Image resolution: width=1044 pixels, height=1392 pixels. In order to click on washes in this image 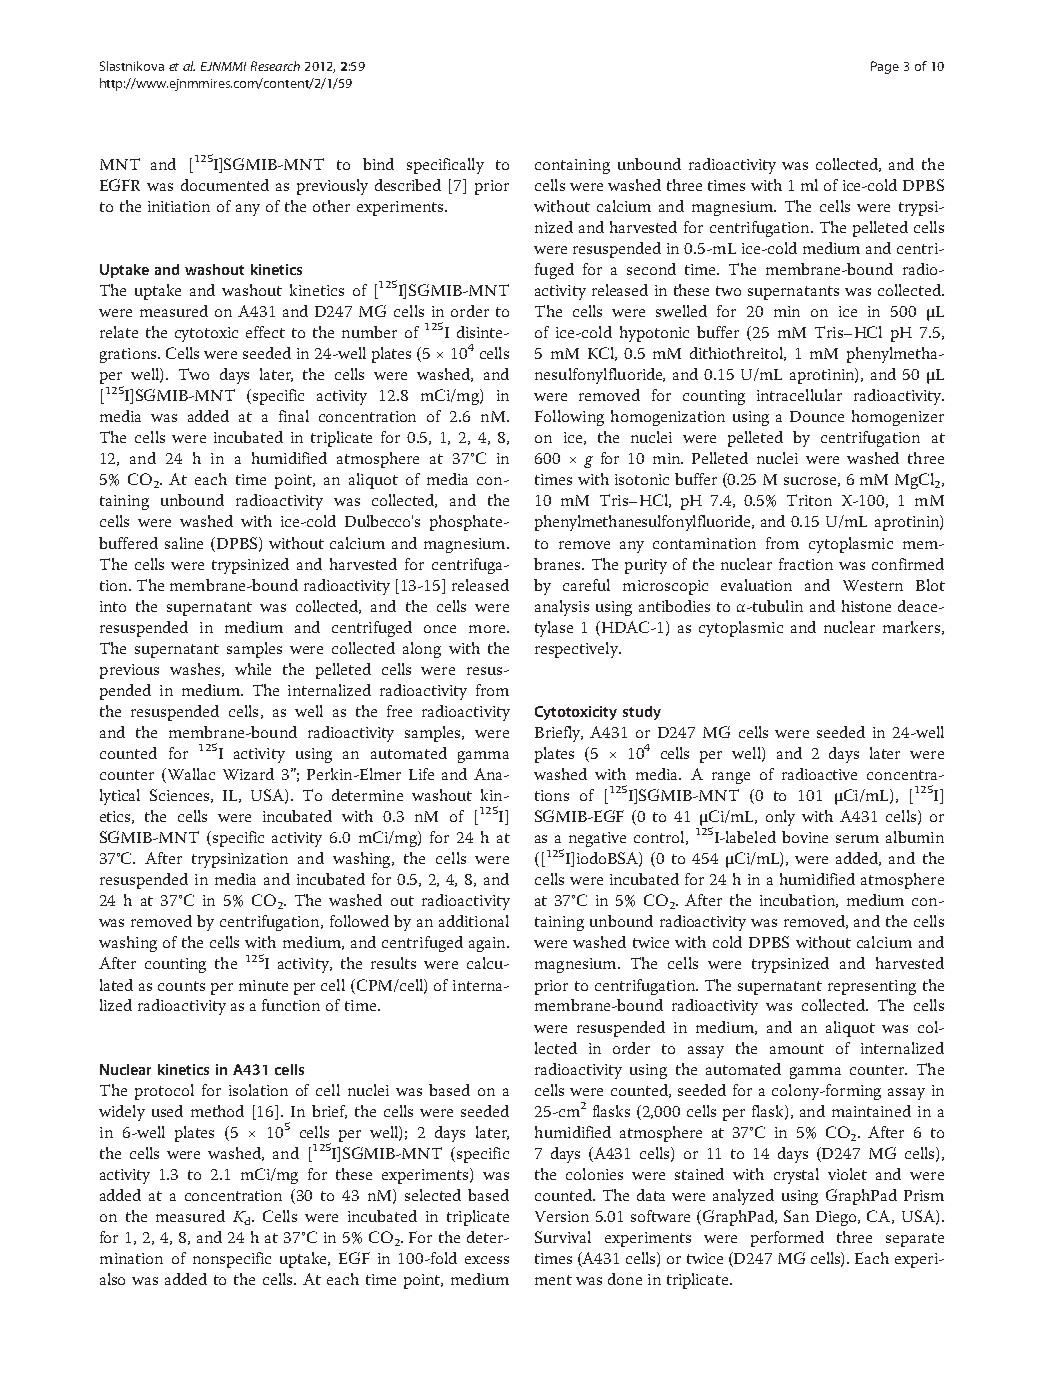, I will do `click(195, 669)`.
